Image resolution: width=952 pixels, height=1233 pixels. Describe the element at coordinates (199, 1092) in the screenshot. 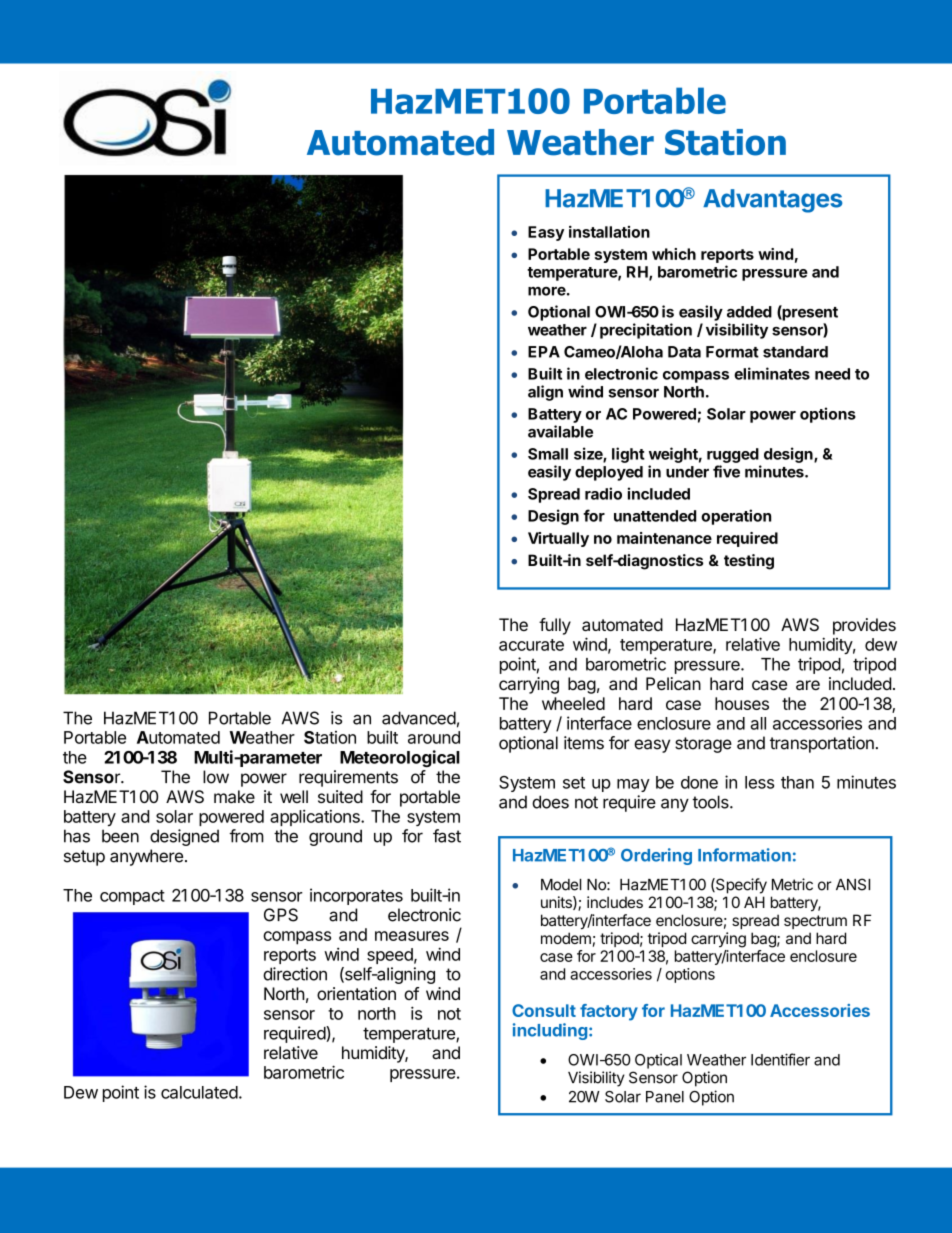

I see `calculated` at that location.
